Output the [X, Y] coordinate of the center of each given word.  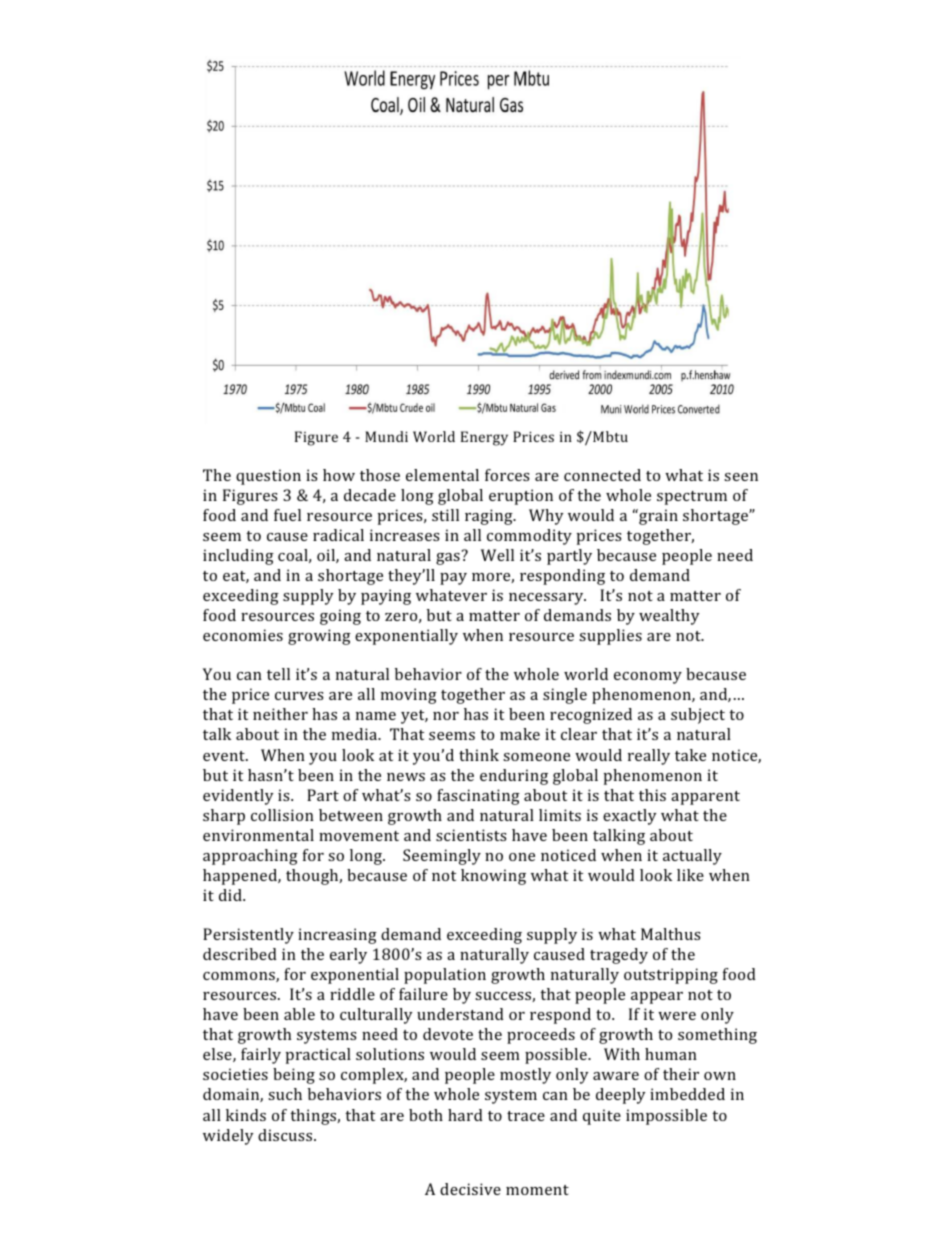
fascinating [478, 797]
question [268, 477]
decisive [470, 1189]
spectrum [692, 498]
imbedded [687, 1094]
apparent [705, 798]
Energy [484, 438]
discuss [286, 1135]
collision [282, 815]
